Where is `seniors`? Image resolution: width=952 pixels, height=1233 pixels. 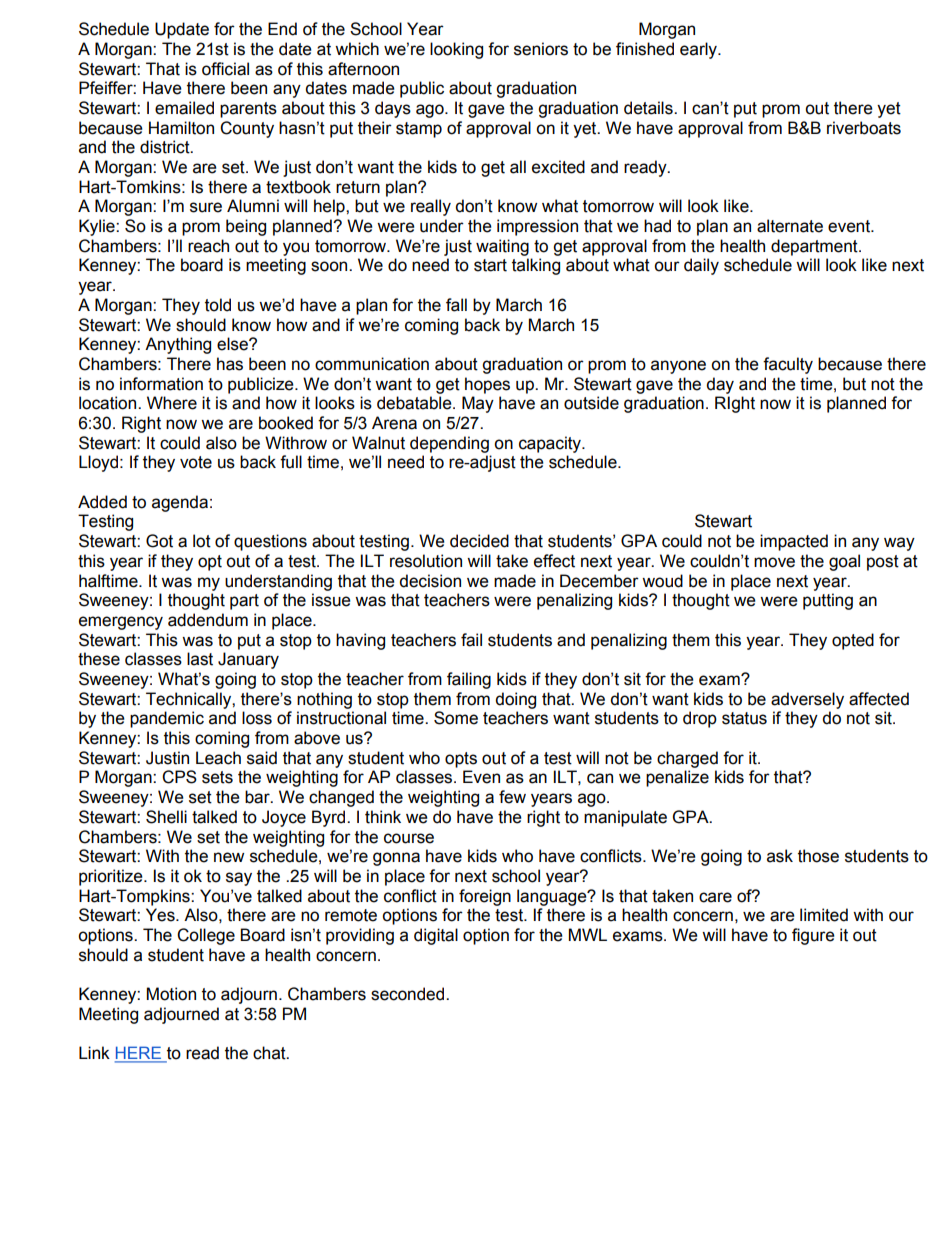 seniors is located at coordinates (541, 49).
